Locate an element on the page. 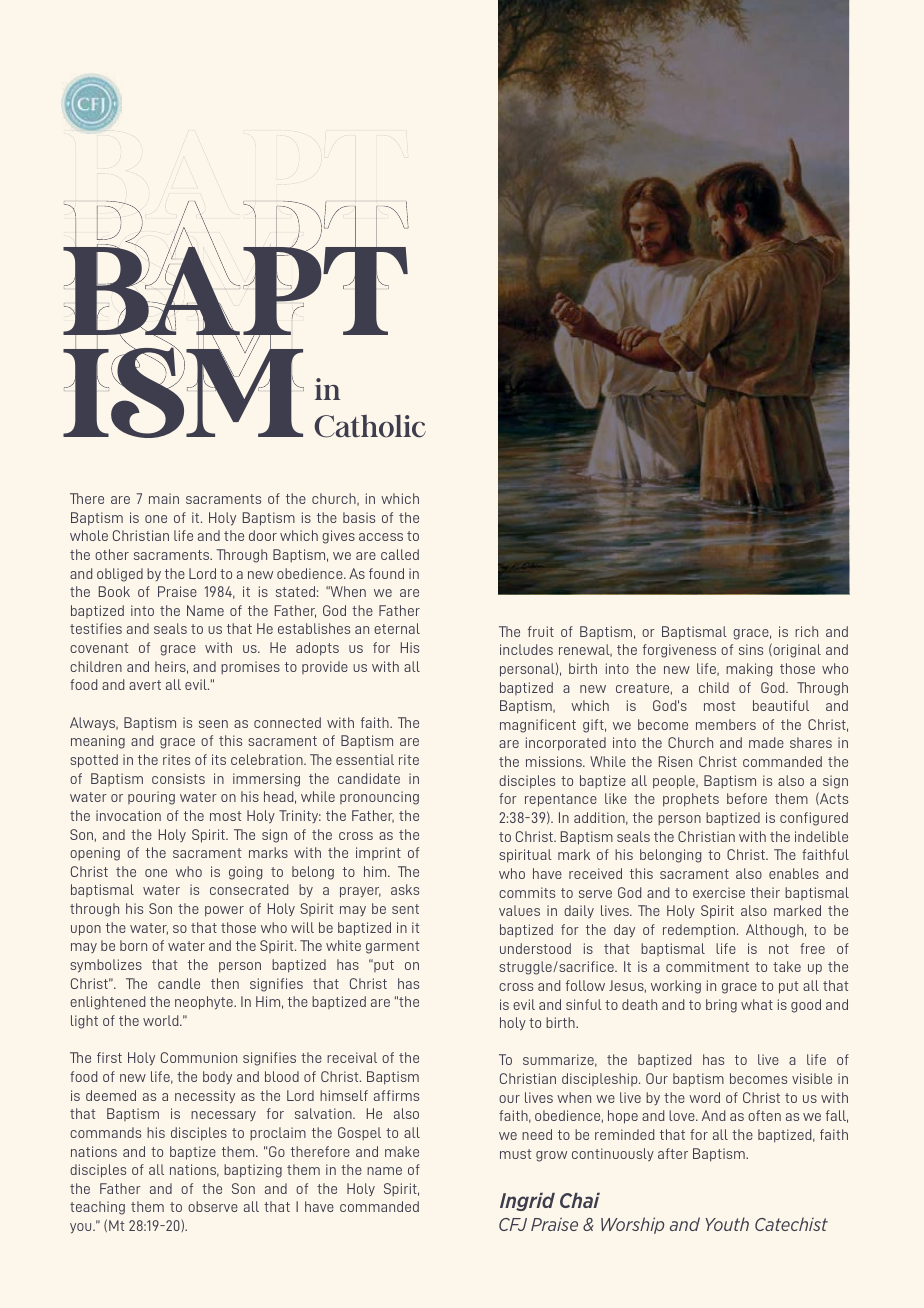  main is located at coordinates (164, 498).
